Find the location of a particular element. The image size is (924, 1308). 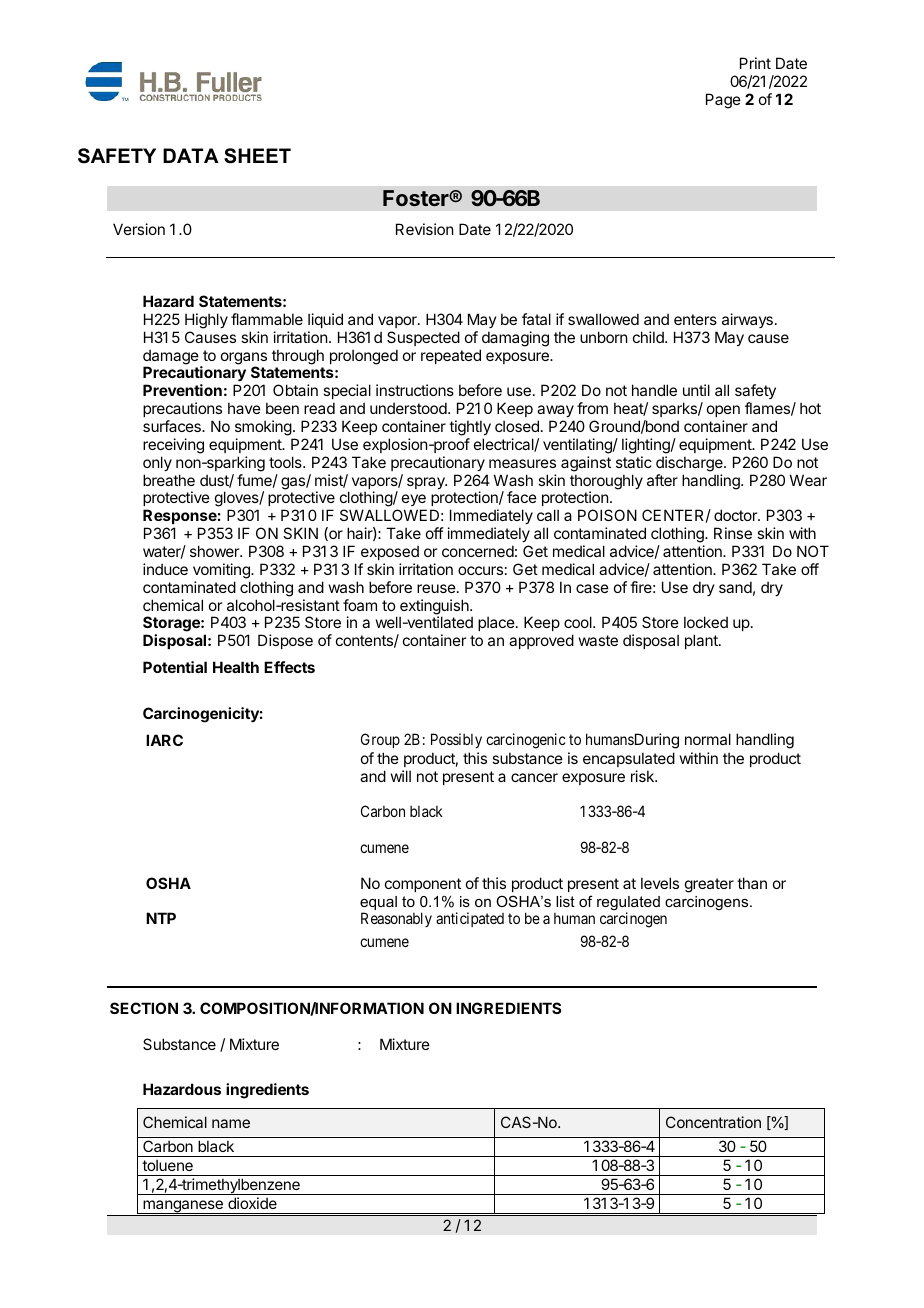

Health is located at coordinates (236, 667).
